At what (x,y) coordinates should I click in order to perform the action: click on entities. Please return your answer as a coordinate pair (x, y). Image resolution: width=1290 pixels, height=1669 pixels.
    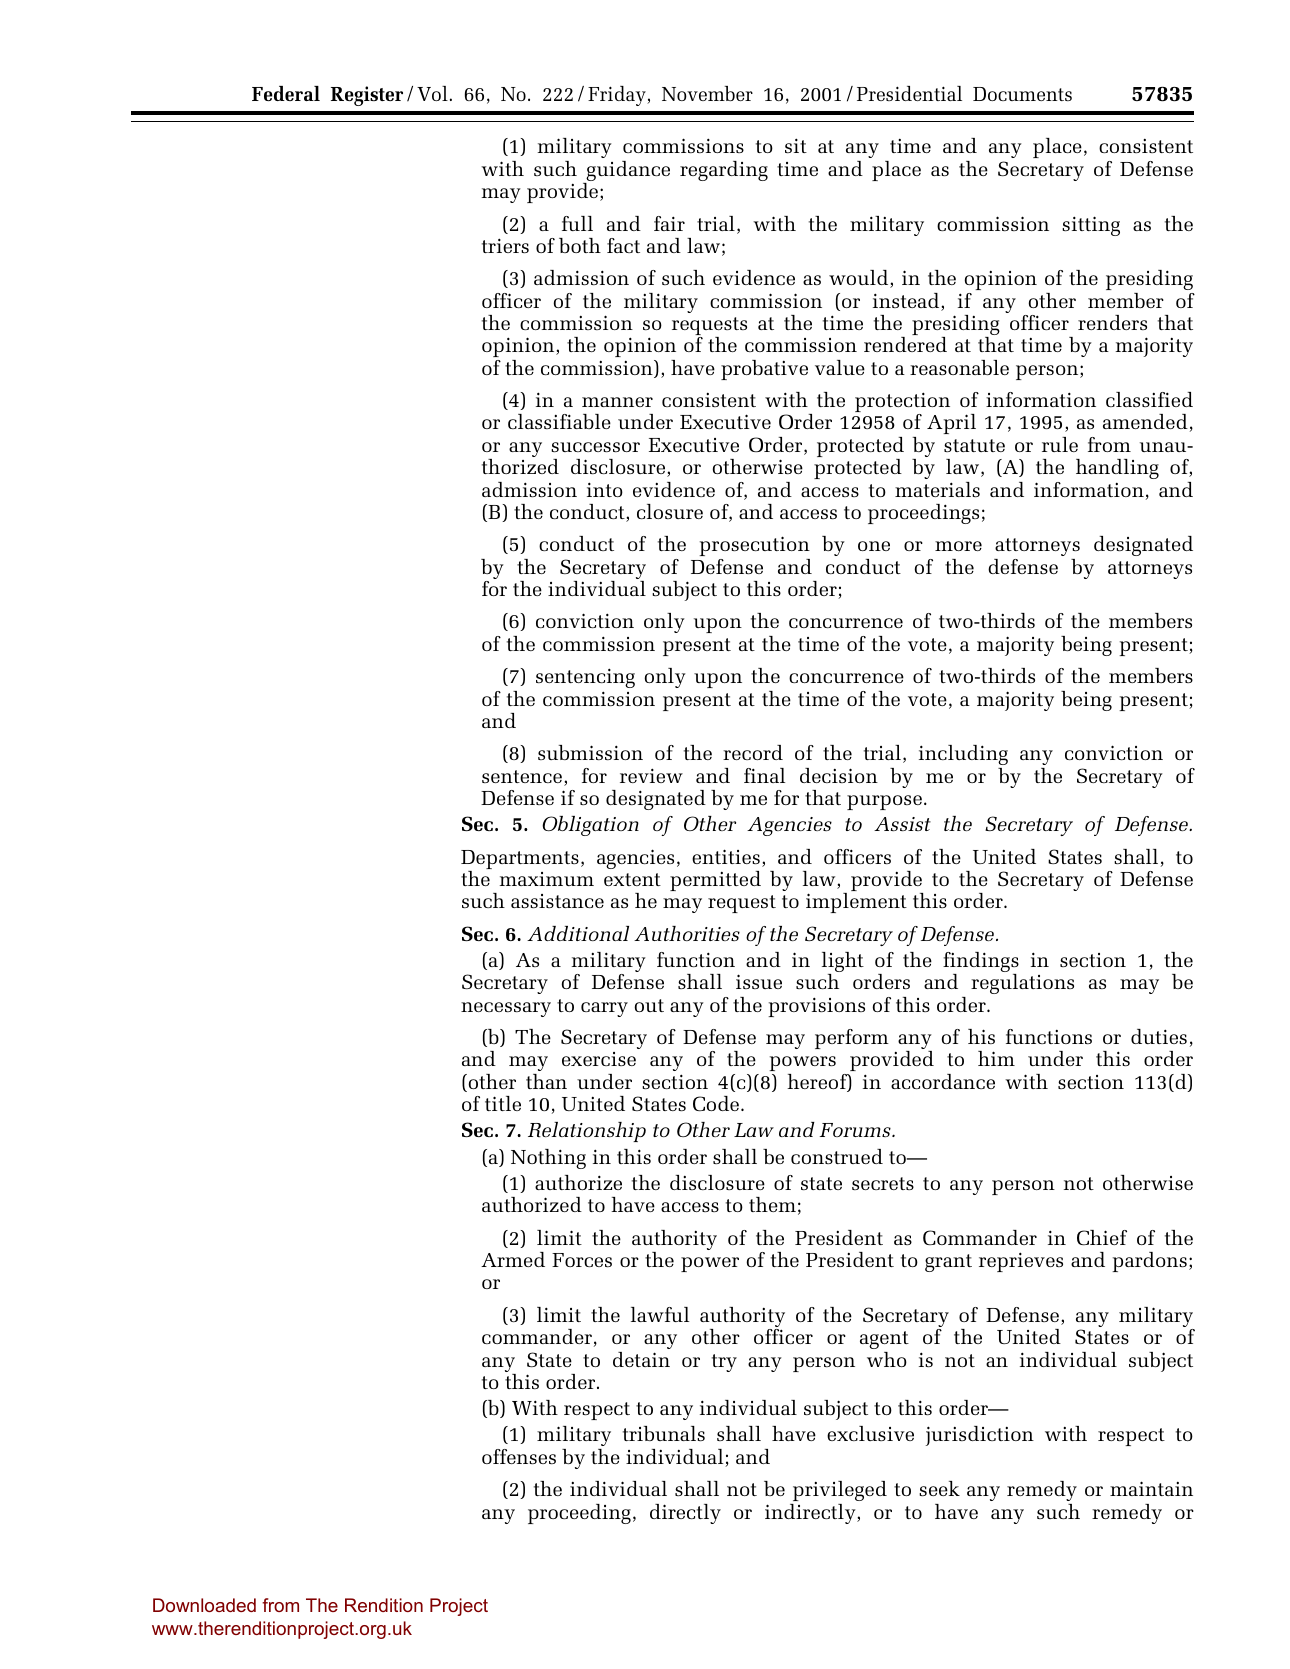
    Looking at the image, I should click on (726, 856).
